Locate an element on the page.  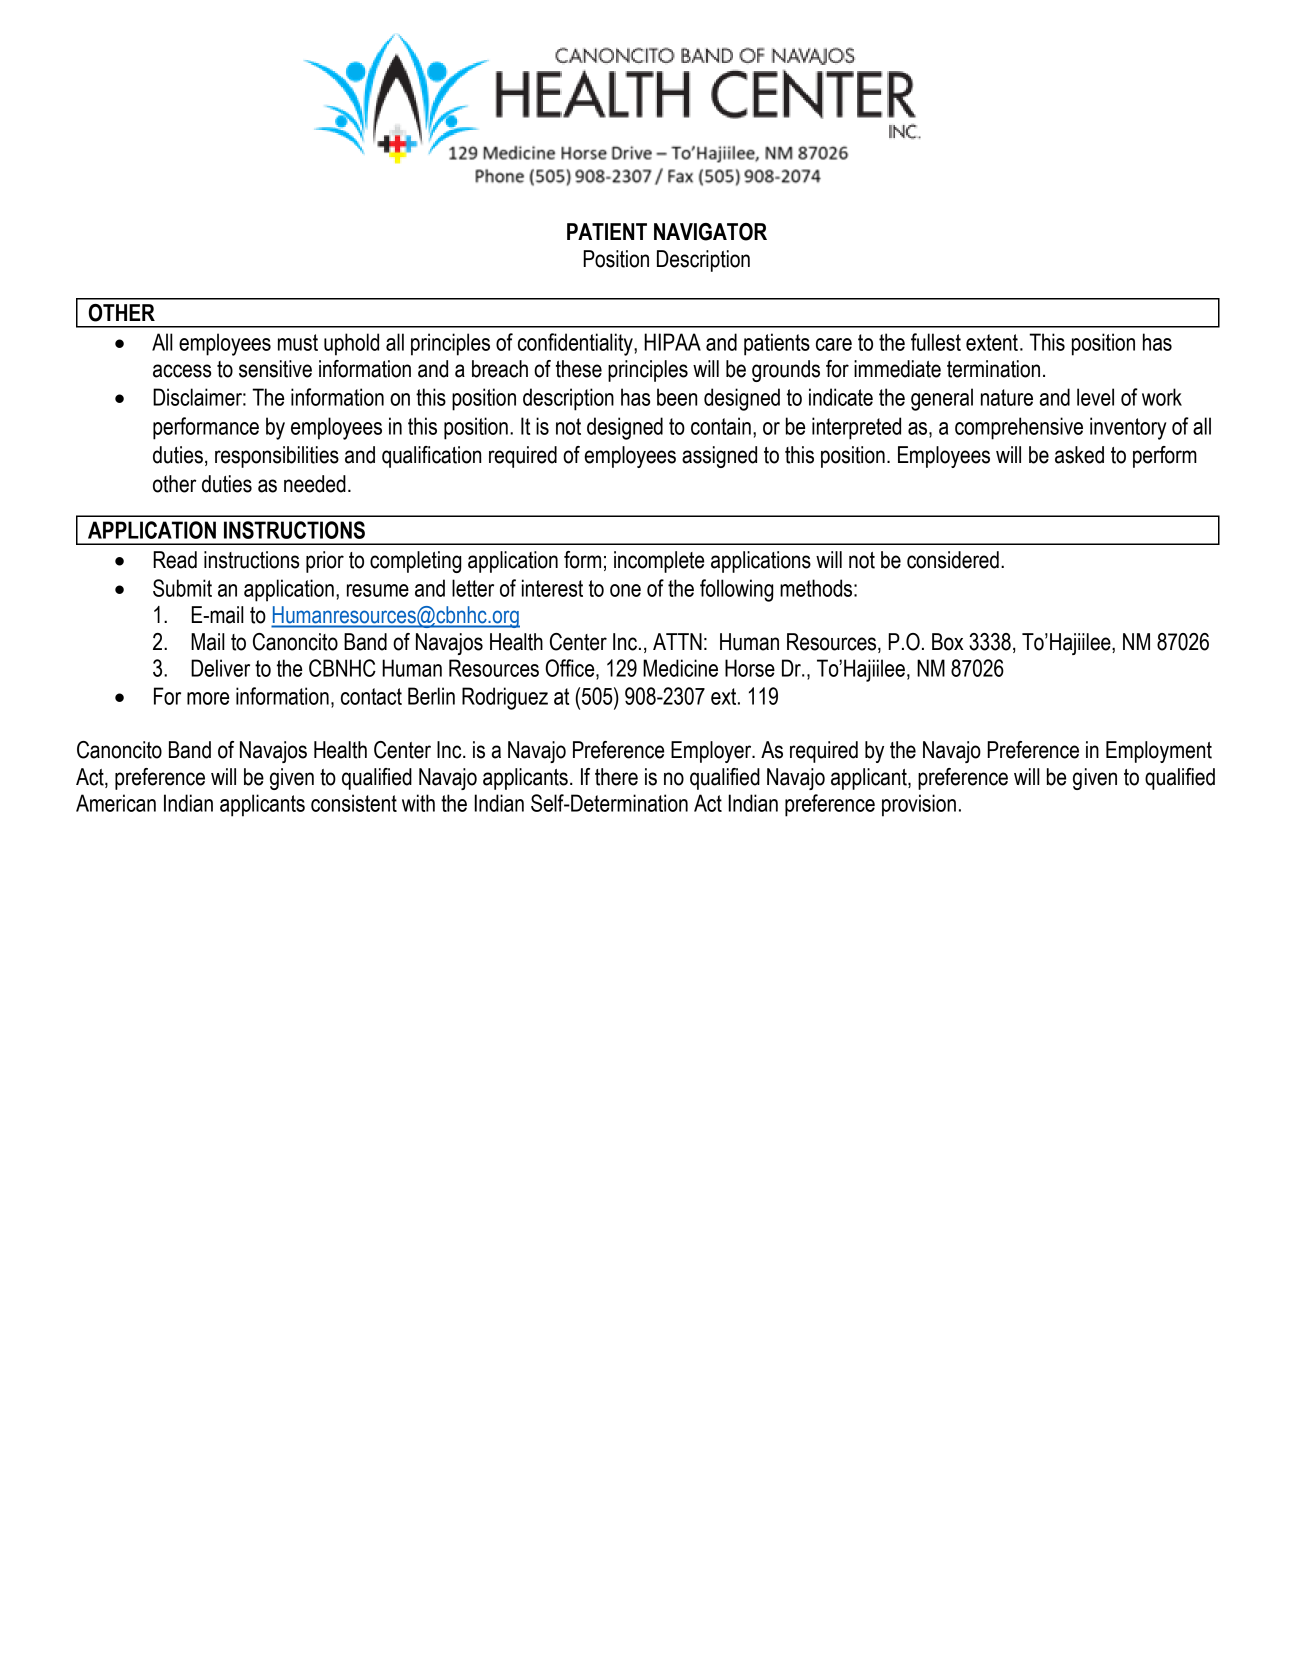
extent is located at coordinates (992, 342).
